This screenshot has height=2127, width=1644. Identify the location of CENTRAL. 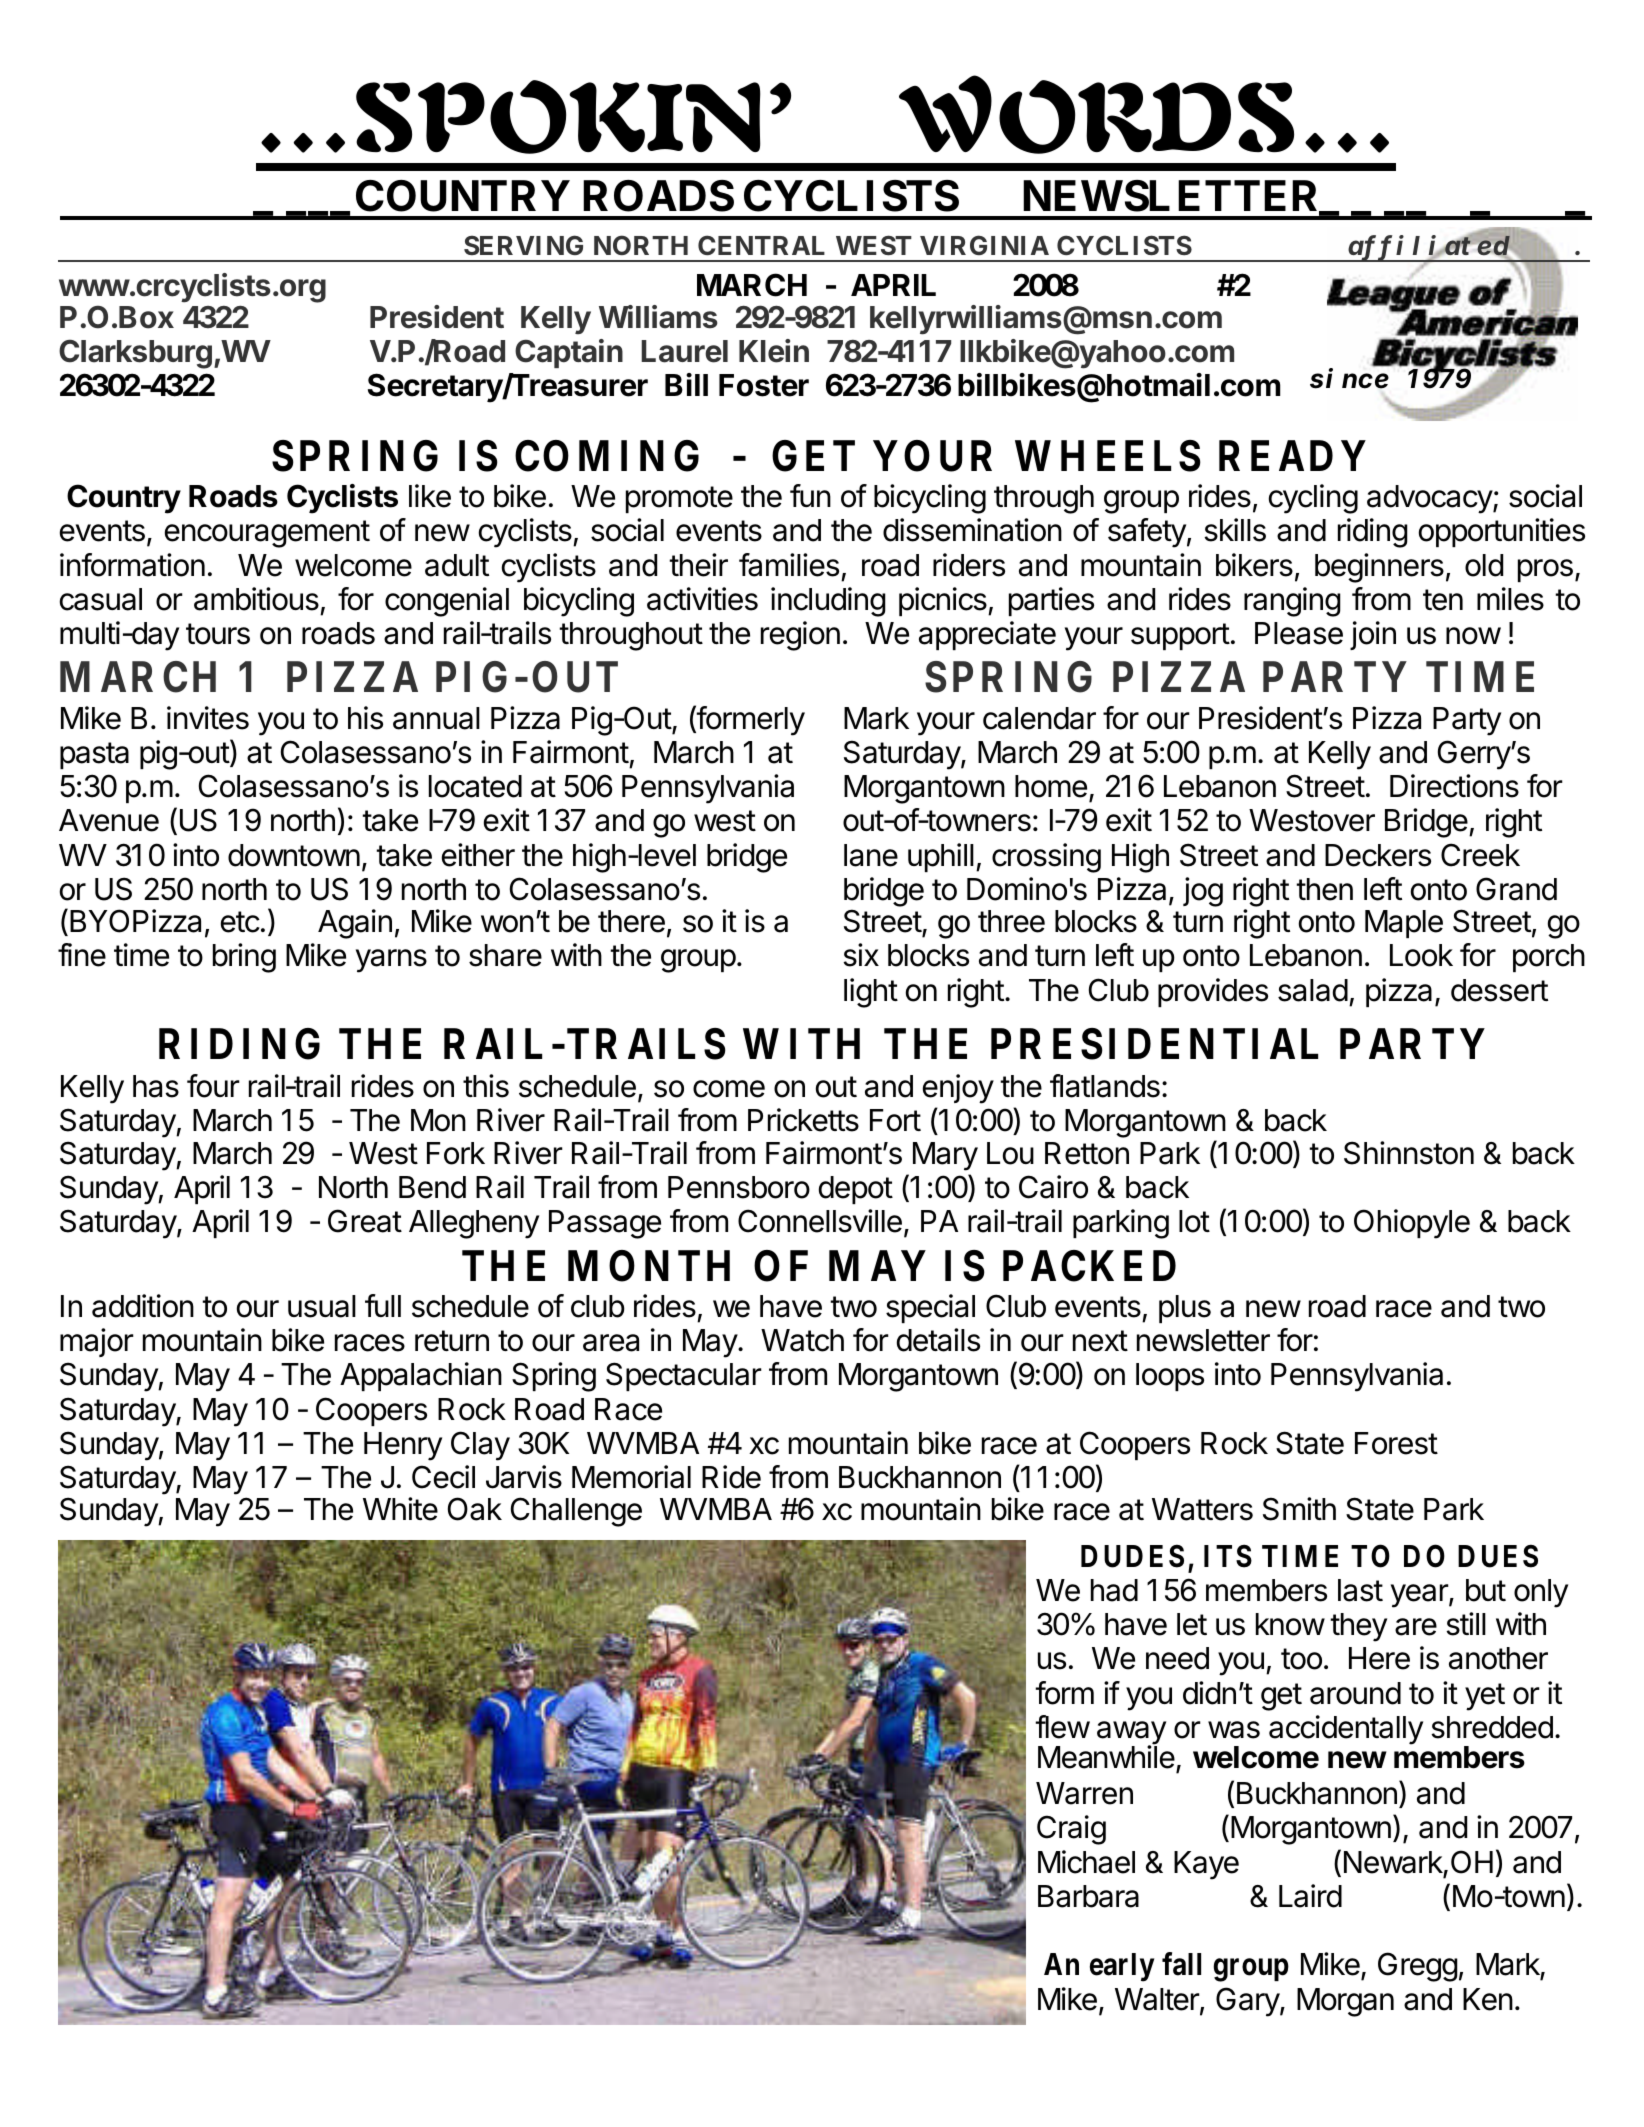
(761, 245).
